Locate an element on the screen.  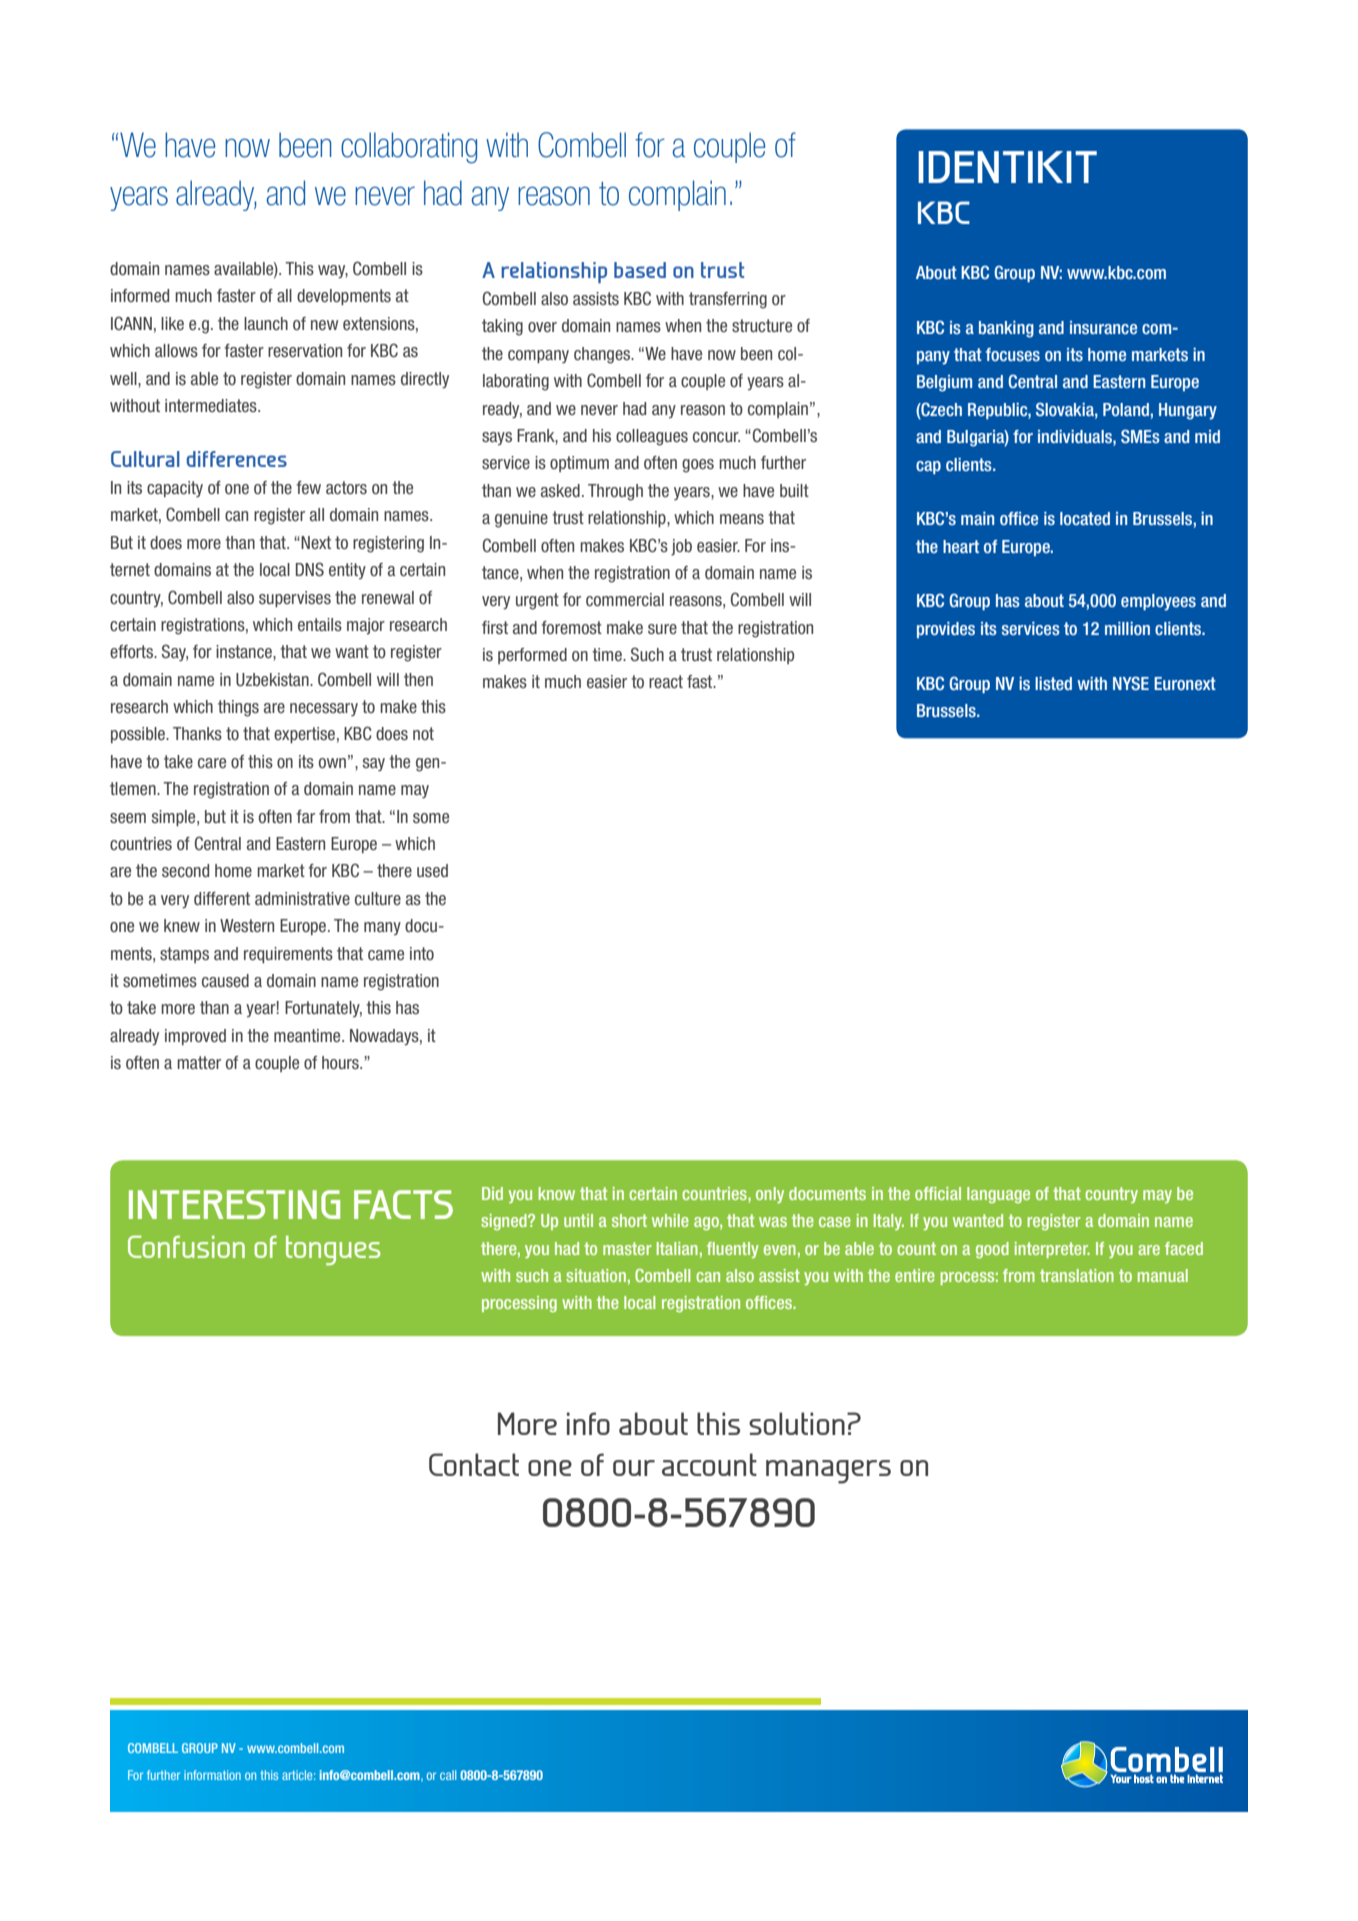
language is located at coordinates (998, 1195).
